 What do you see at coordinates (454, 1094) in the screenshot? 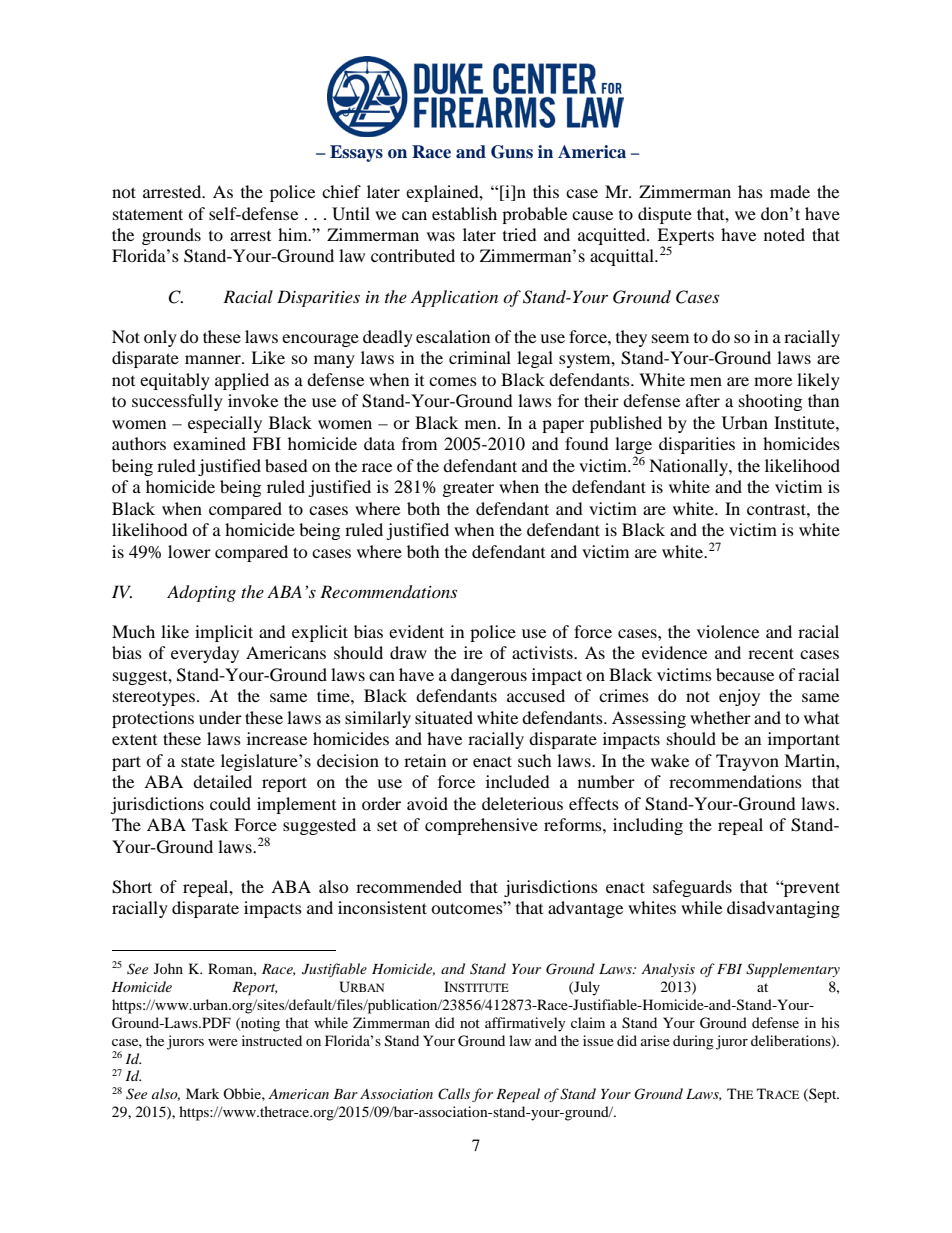
I see `Calls` at bounding box center [454, 1094].
